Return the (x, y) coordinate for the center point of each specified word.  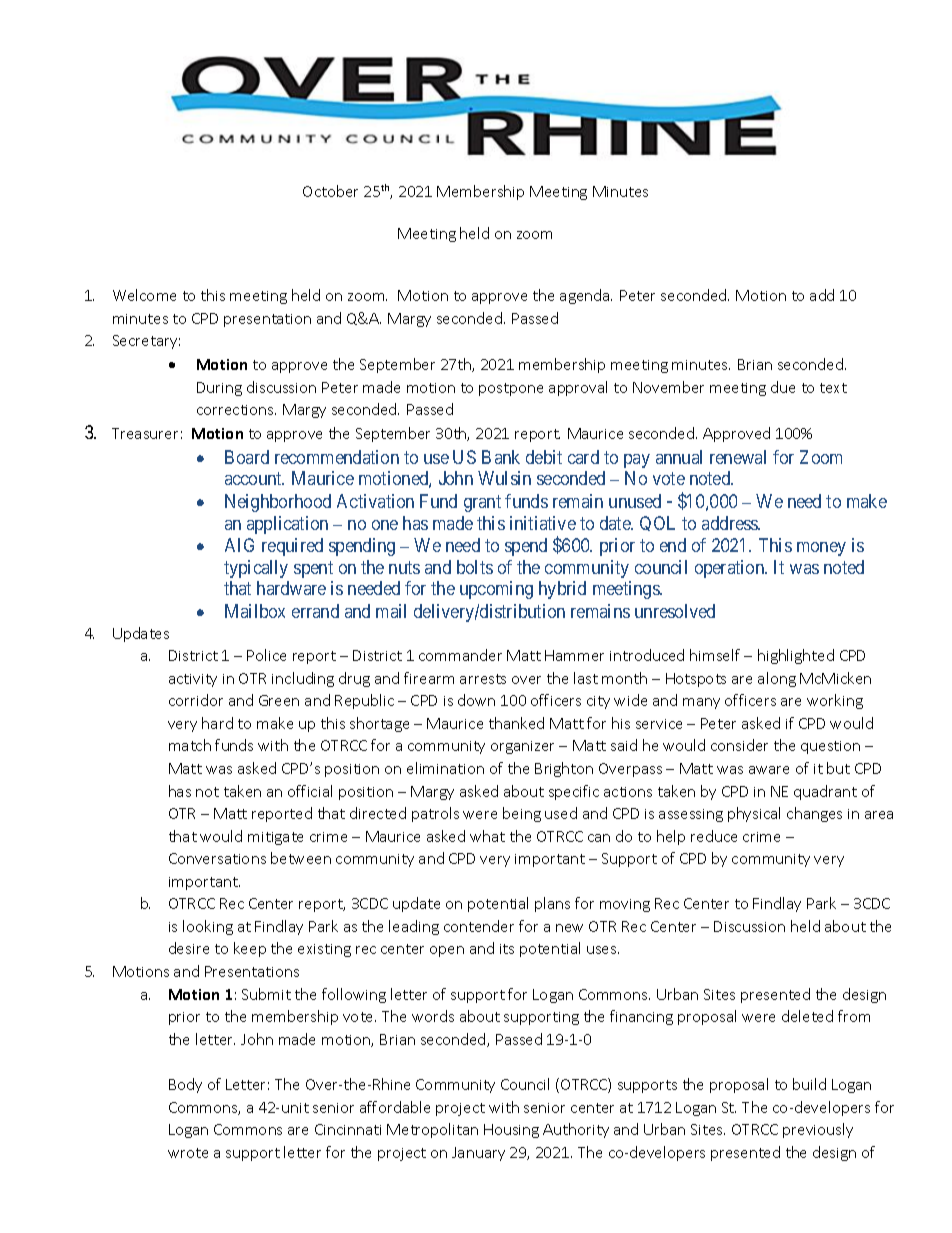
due (783, 387)
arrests (483, 679)
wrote (188, 1153)
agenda (586, 296)
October (330, 191)
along (777, 679)
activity (193, 680)
